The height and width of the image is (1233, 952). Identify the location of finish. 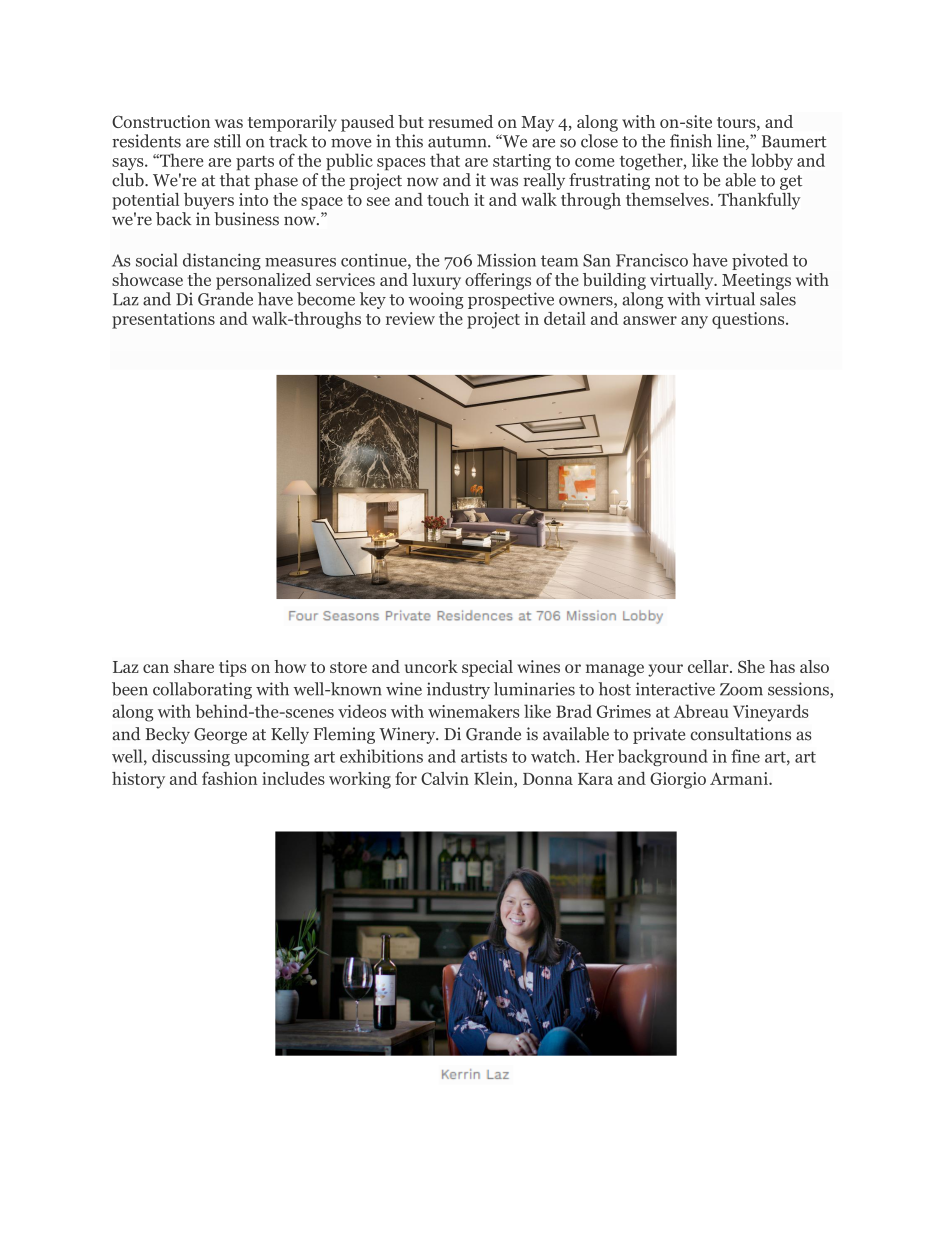
(691, 141).
